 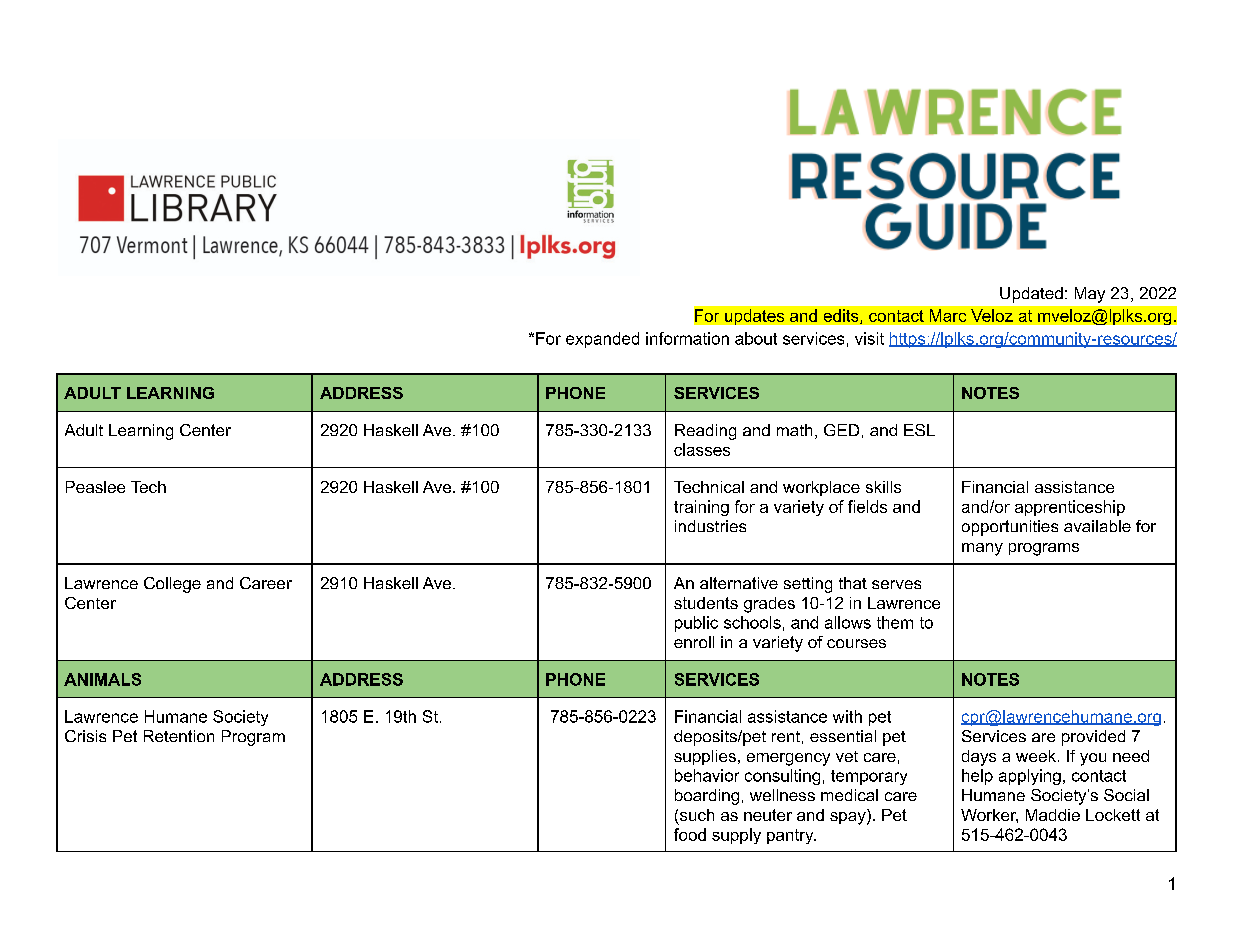 I want to click on information, so click(x=687, y=338).
